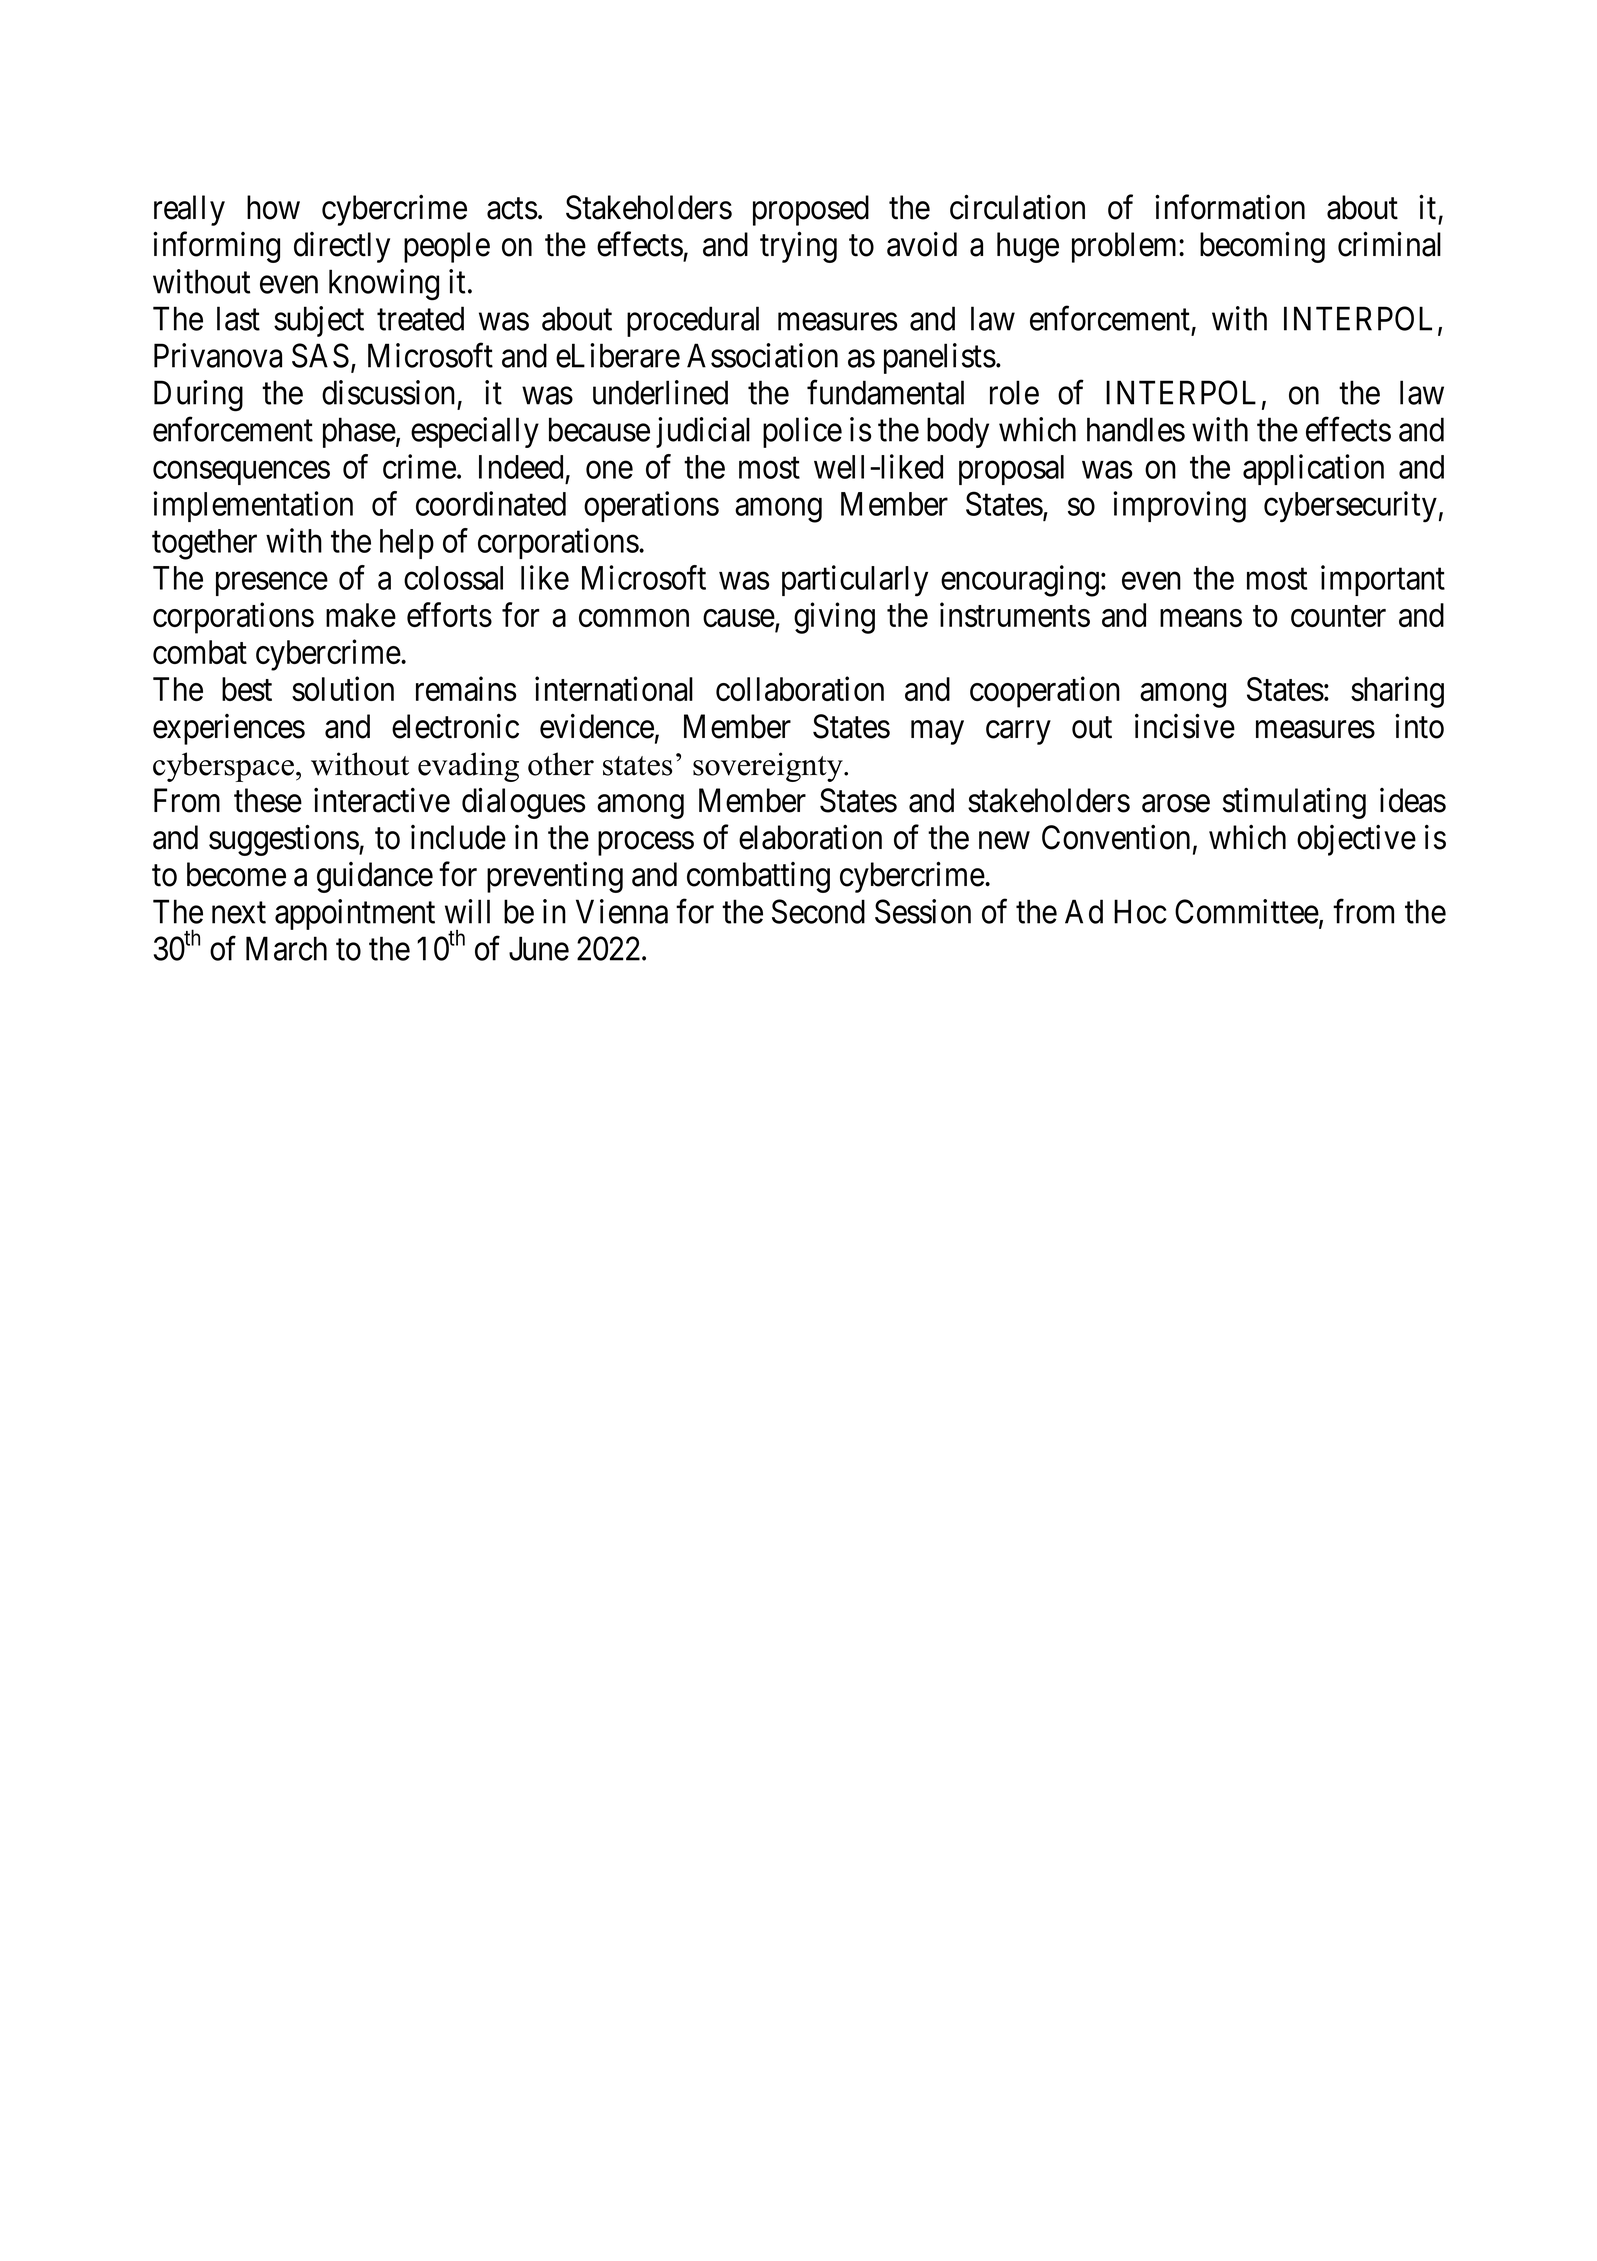  I want to click on presence, so click(272, 584).
